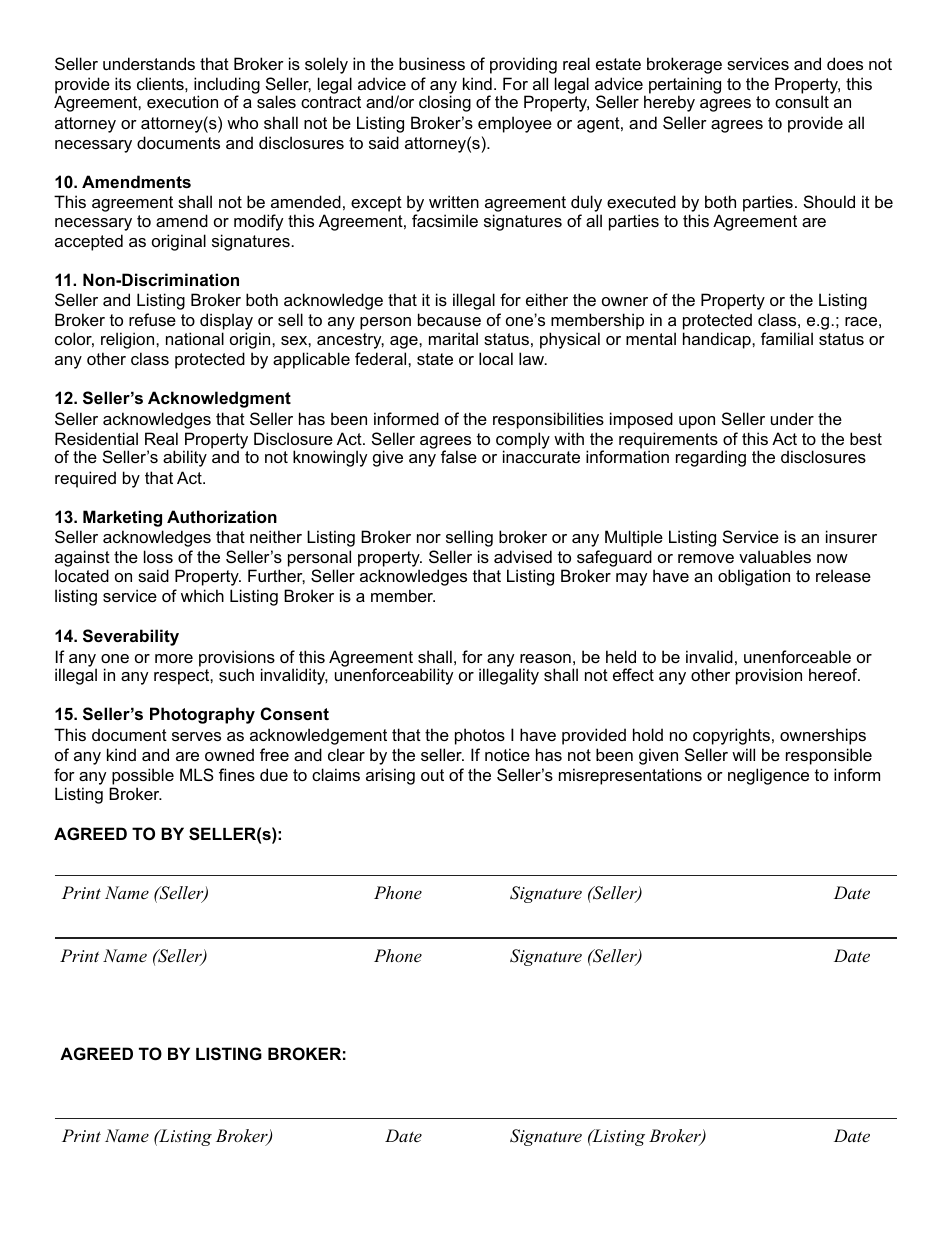 Image resolution: width=952 pixels, height=1233 pixels. Describe the element at coordinates (802, 101) in the screenshot. I see `consult` at that location.
